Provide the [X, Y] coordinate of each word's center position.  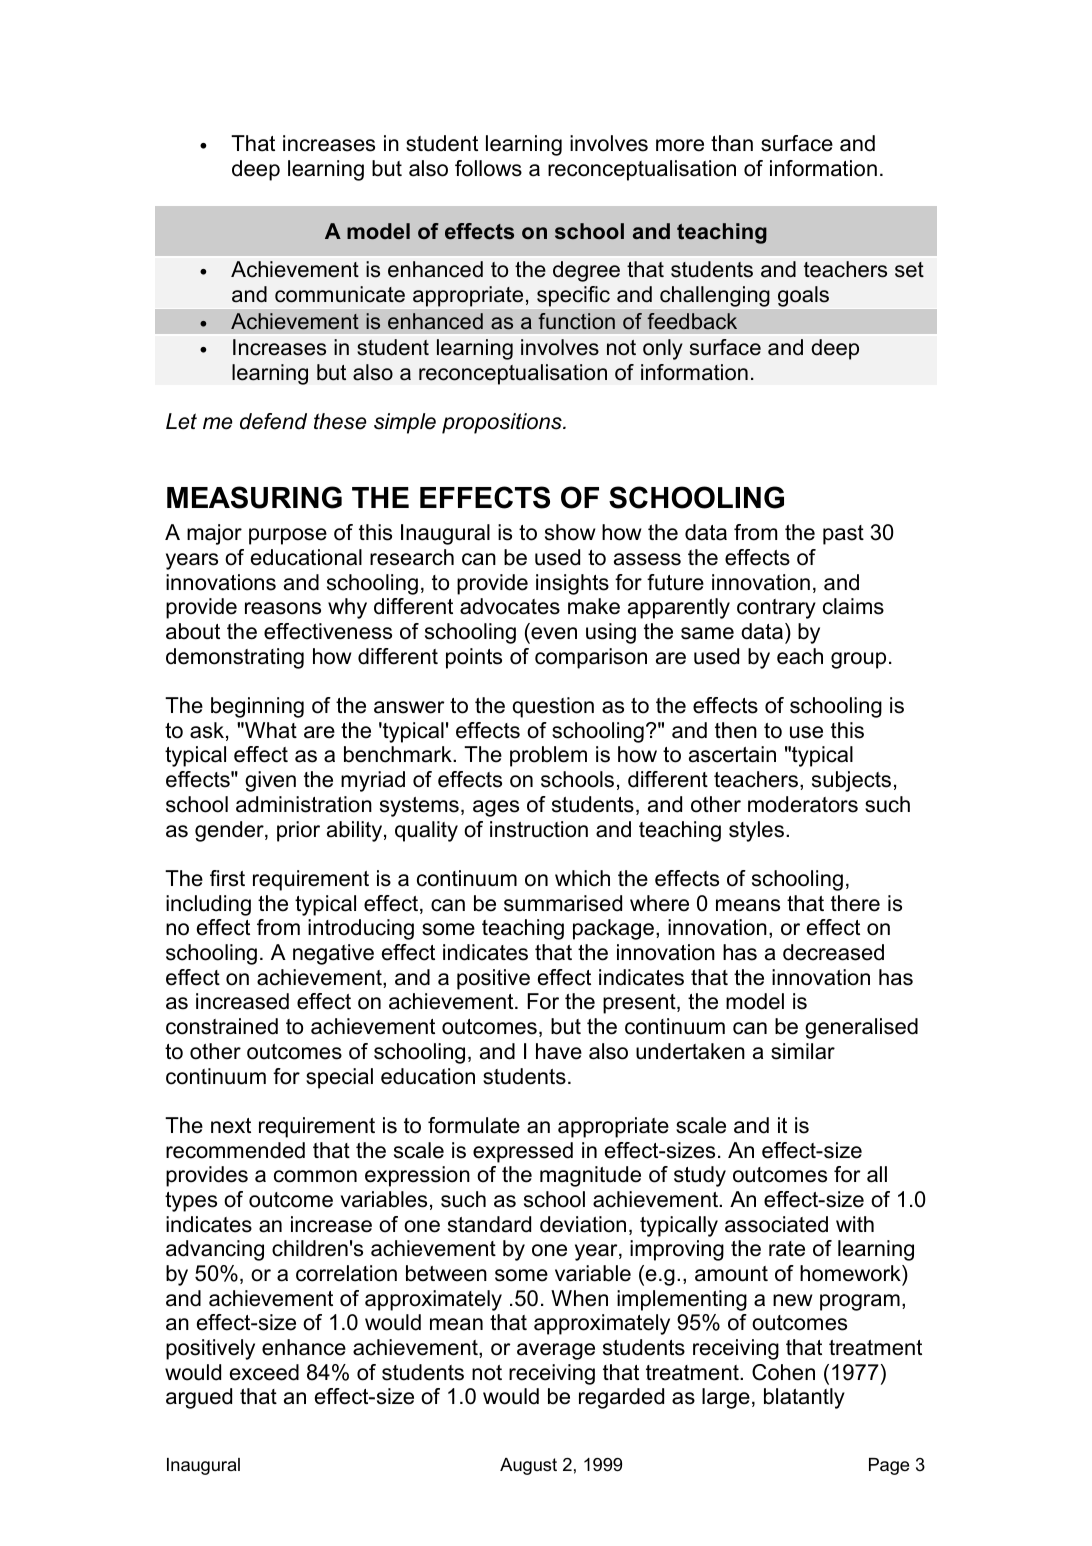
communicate [340, 294]
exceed [264, 1372]
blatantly [804, 1398]
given [270, 781]
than [732, 143]
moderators [803, 804]
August [528, 1466]
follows [488, 168]
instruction [539, 829]
